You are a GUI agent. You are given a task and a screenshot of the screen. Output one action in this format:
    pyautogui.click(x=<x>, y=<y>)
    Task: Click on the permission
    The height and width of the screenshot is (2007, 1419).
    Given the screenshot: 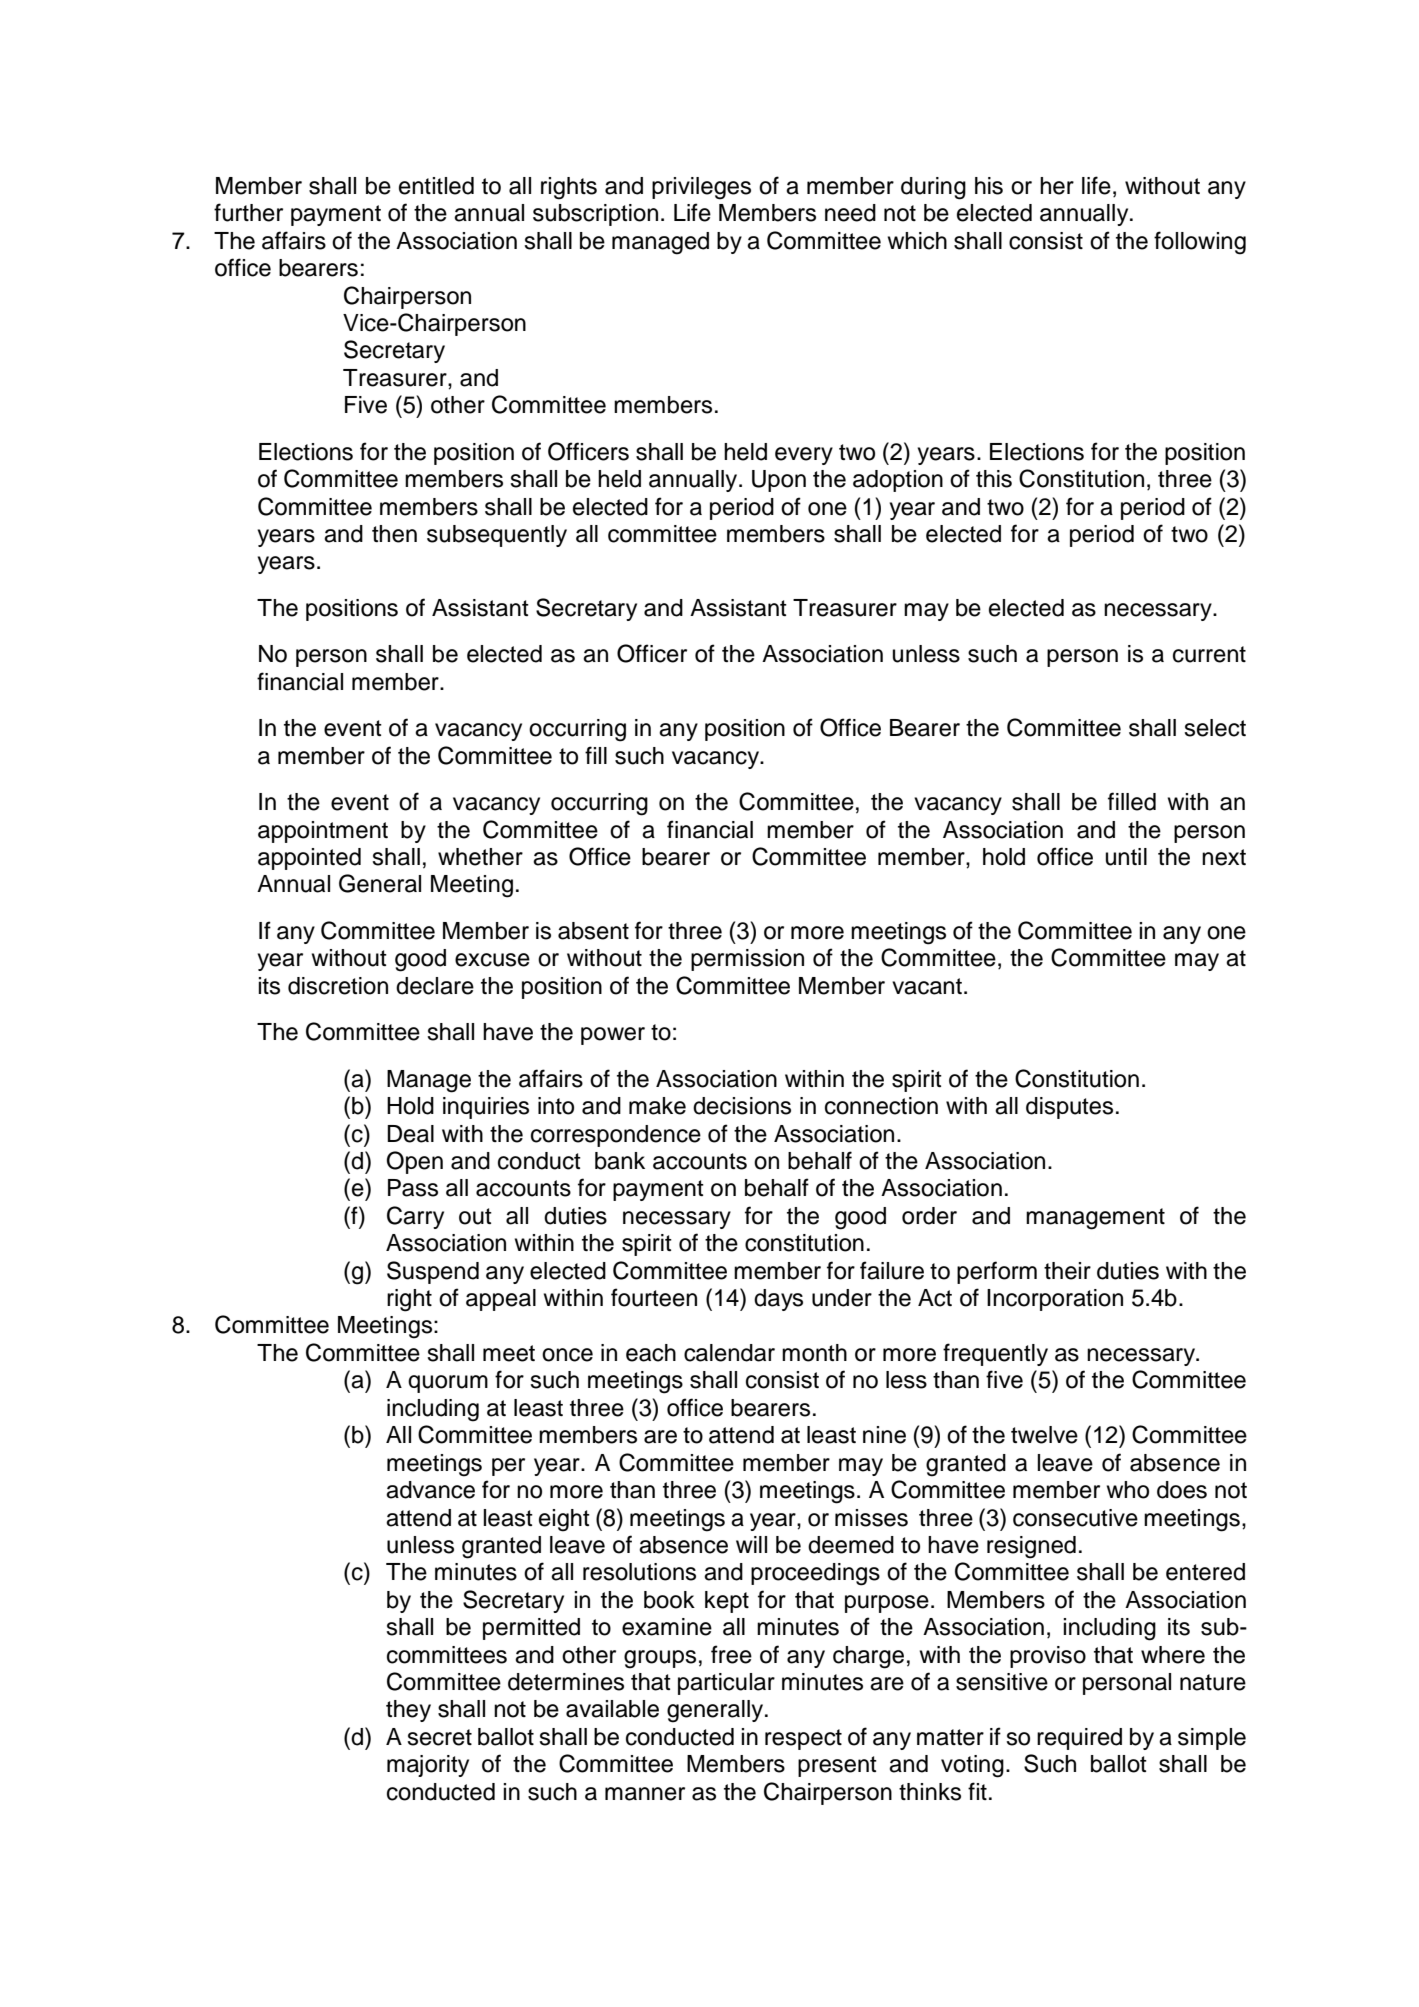 What is the action you would take?
    pyautogui.click(x=747, y=960)
